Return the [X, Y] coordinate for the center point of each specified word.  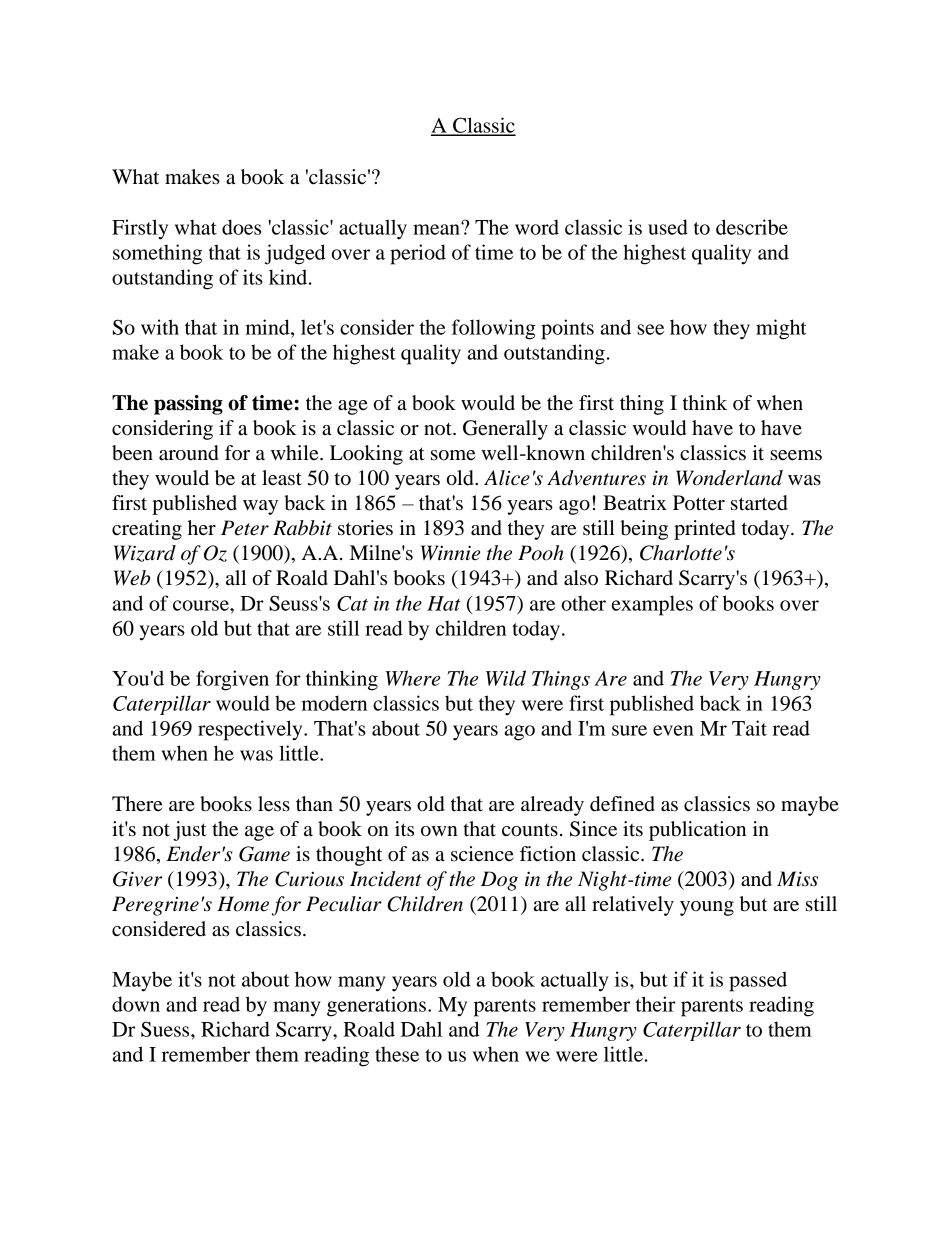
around [189, 453]
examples [652, 605]
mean [437, 228]
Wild [506, 678]
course [202, 605]
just [190, 831]
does [241, 227]
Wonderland [729, 478]
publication [697, 831]
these [397, 1054]
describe [752, 227]
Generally [505, 430]
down [136, 1004]
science [482, 854]
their [656, 1004]
